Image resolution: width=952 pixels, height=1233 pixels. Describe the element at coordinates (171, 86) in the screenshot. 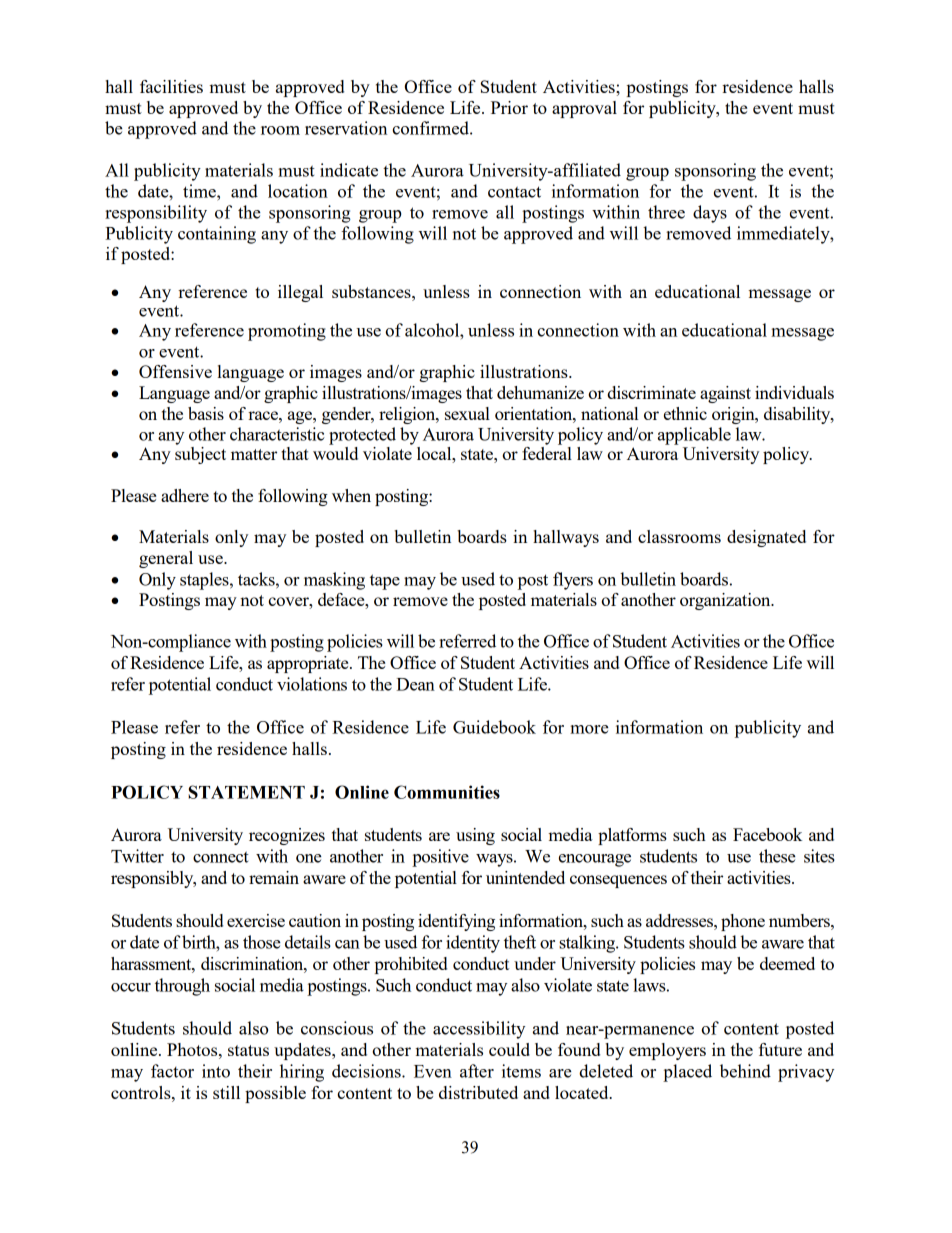

I see `facilities` at that location.
